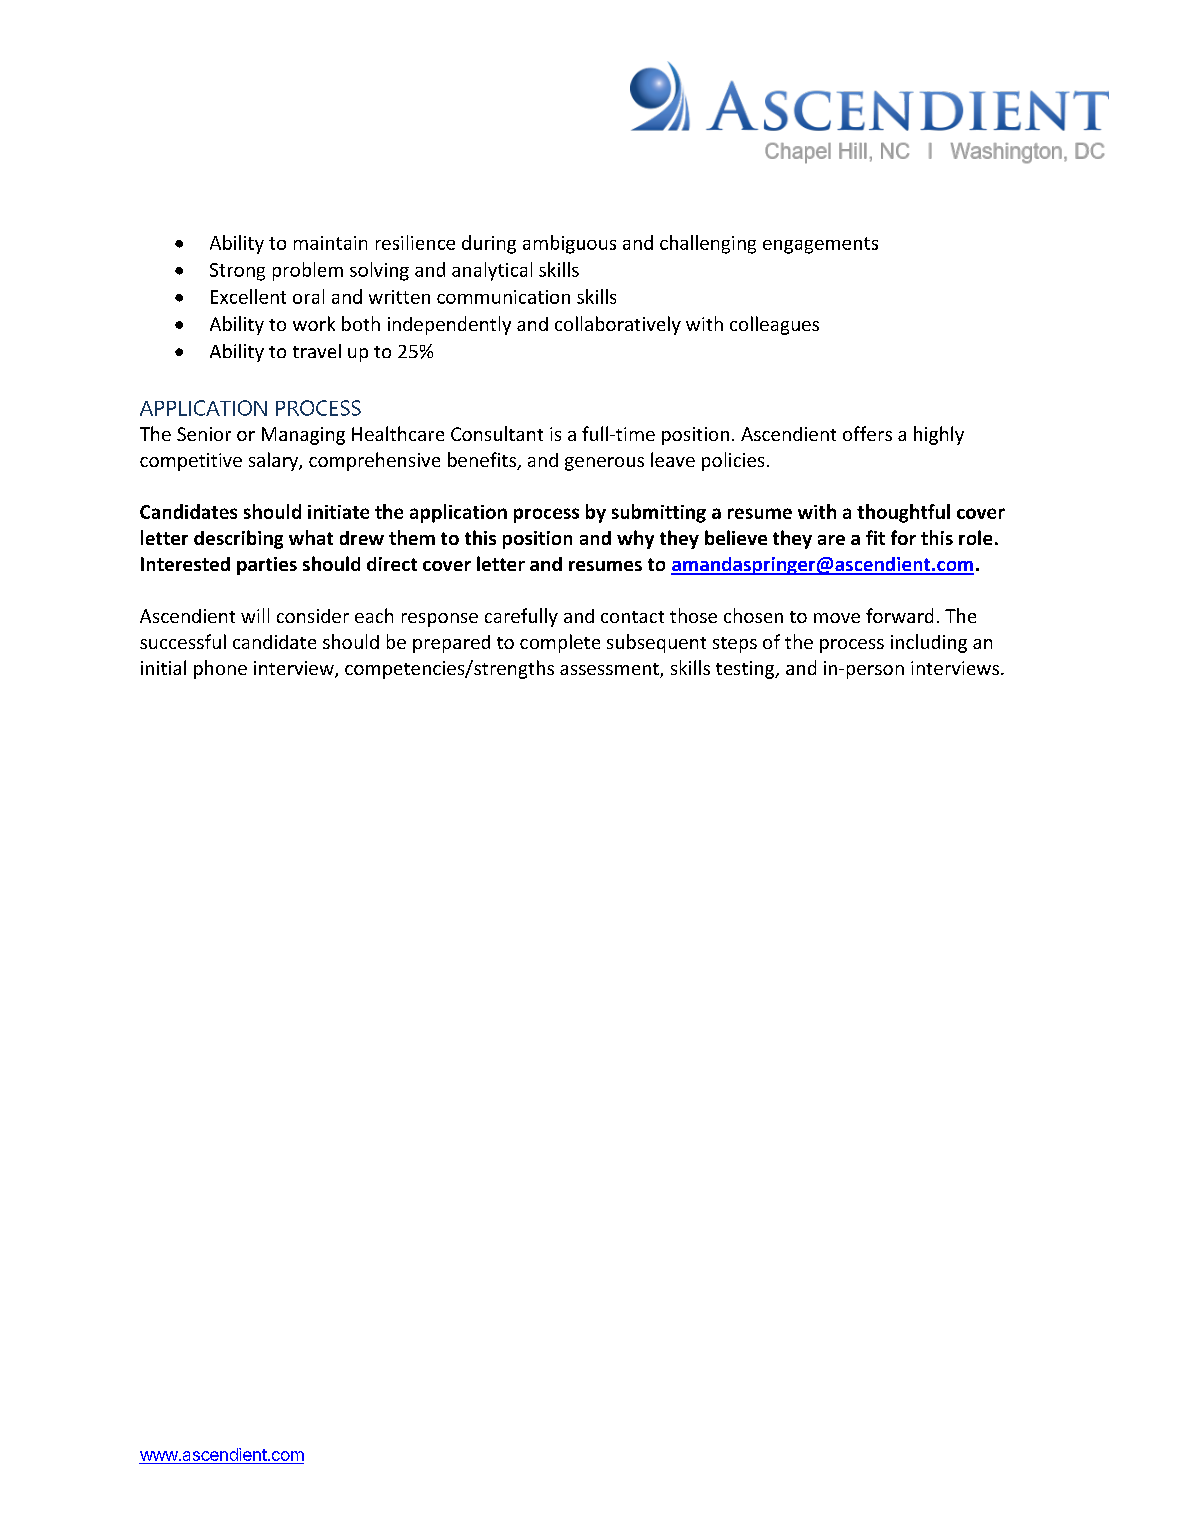 Image resolution: width=1185 pixels, height=1534 pixels. I want to click on parties, so click(267, 566).
